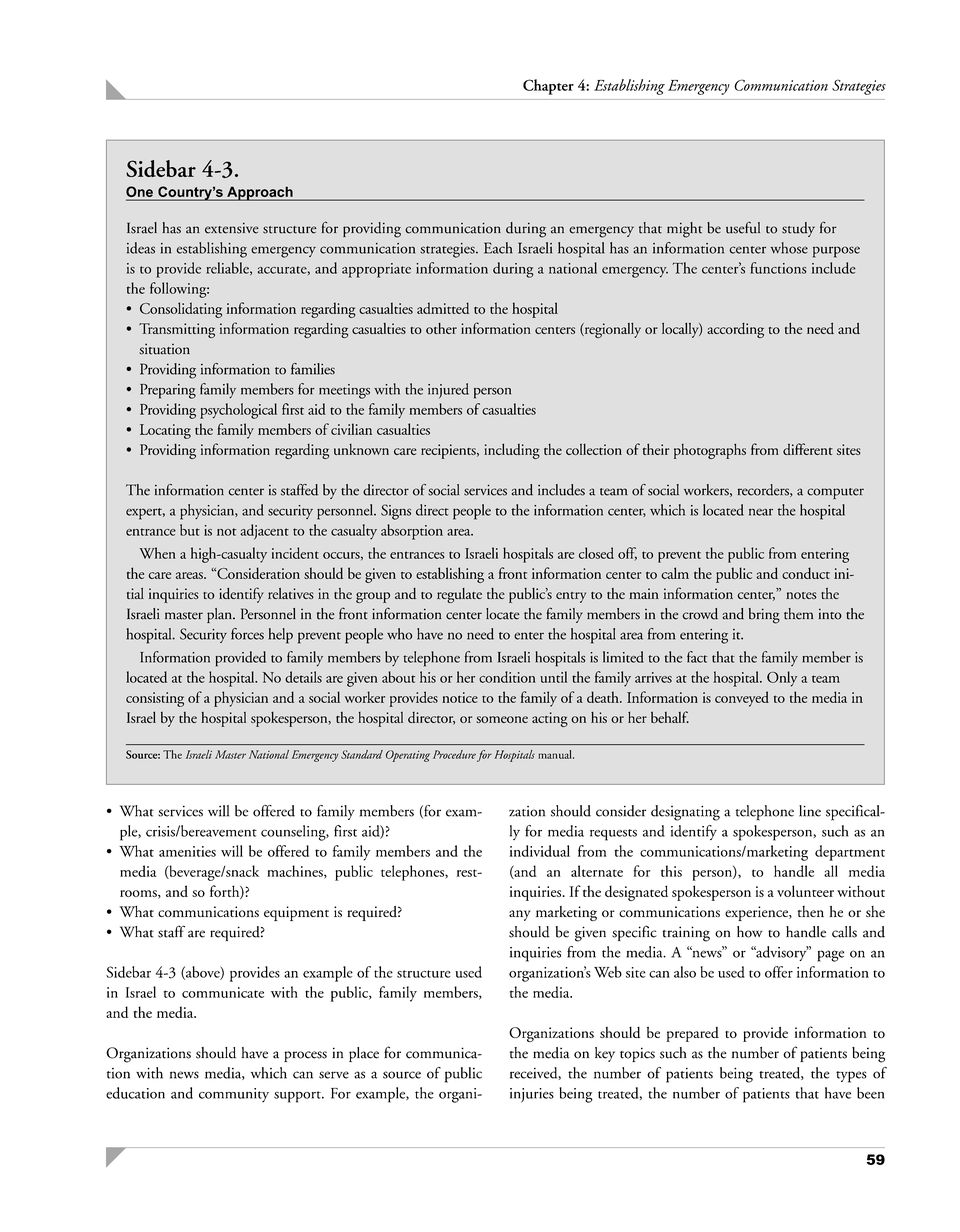 The image size is (960, 1232). Describe the element at coordinates (498, 248) in the image. I see `Each` at that location.
